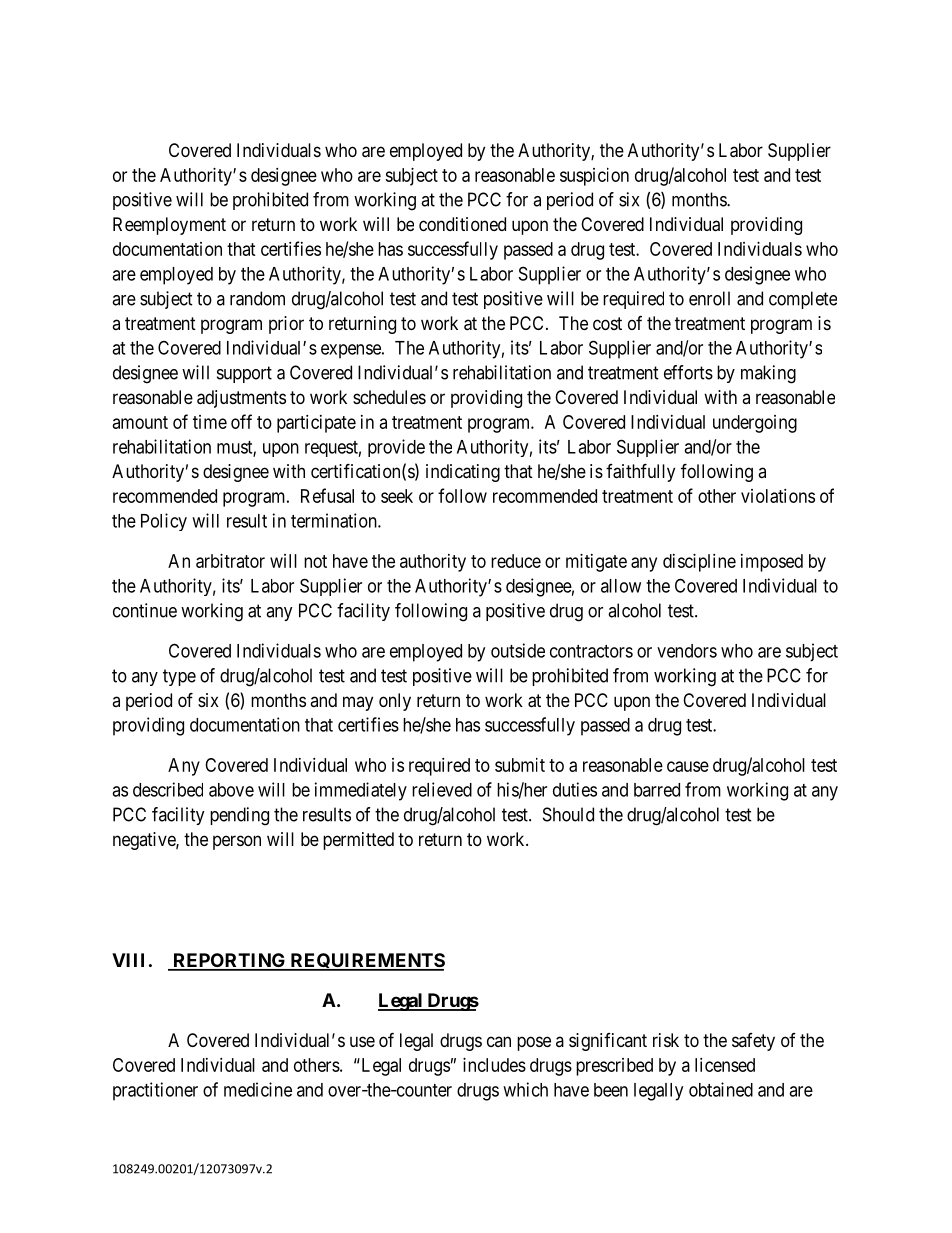  I want to click on above, so click(231, 790).
